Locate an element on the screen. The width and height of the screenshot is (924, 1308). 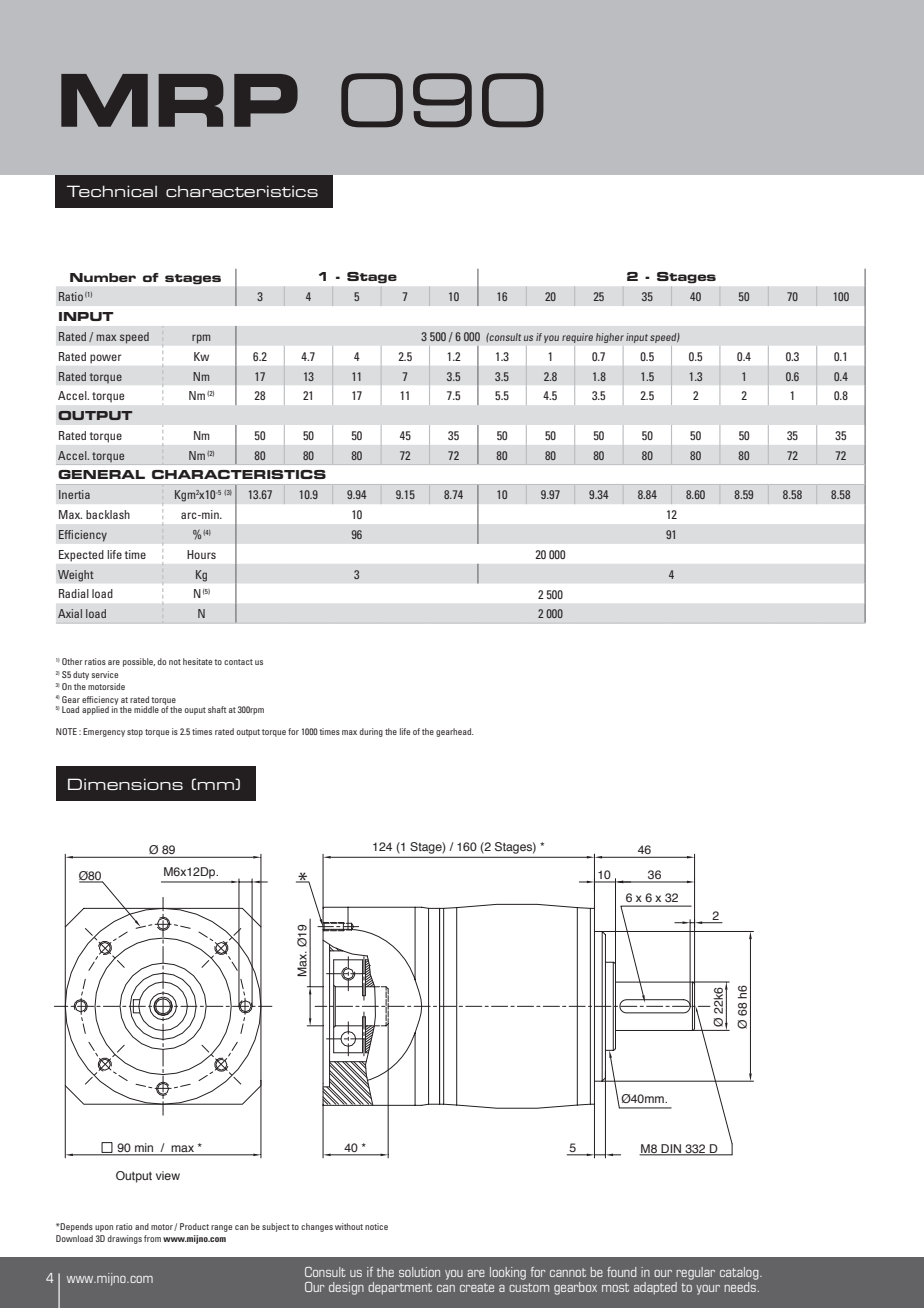
contact is located at coordinates (238, 662).
